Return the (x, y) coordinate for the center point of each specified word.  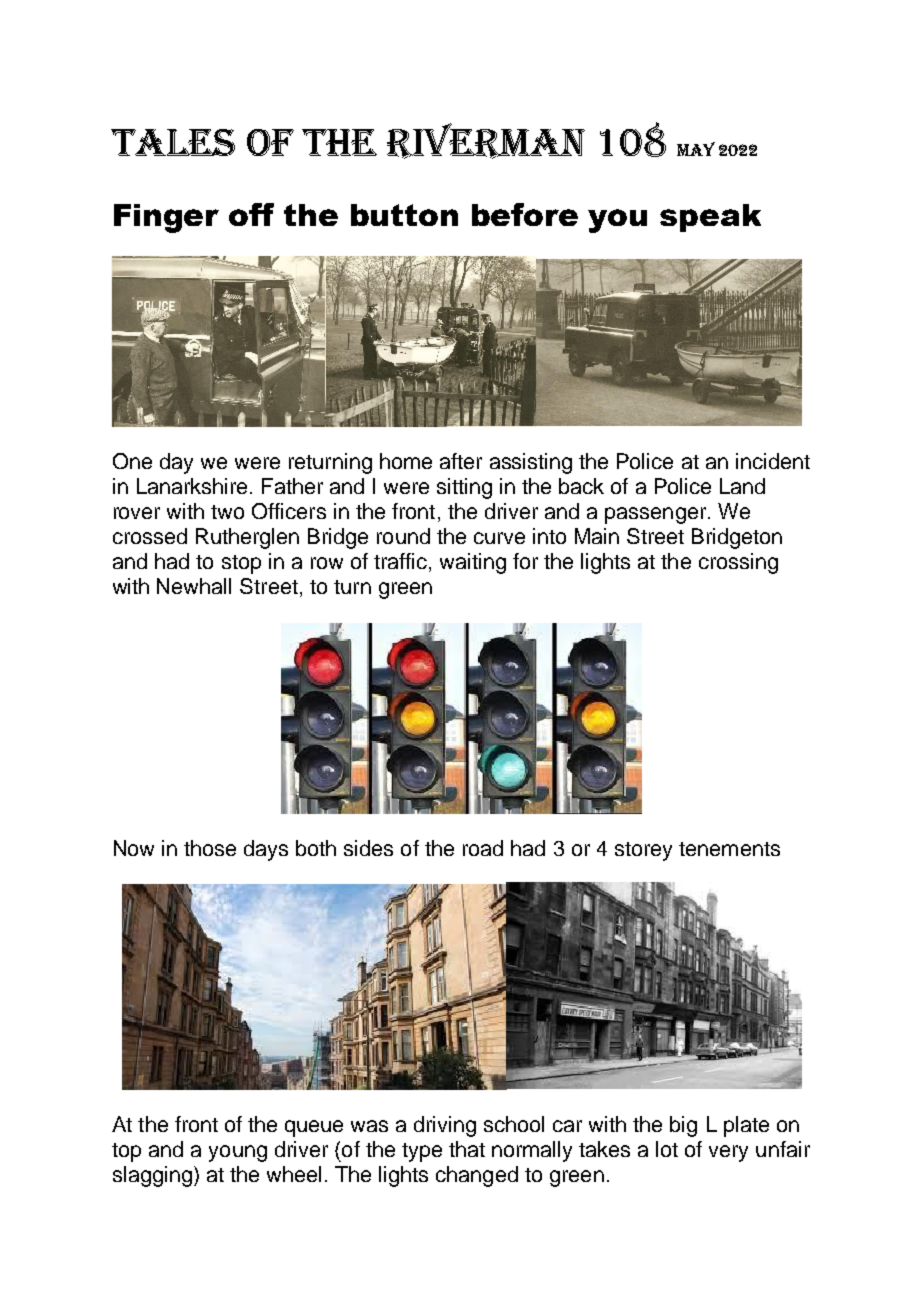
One (132, 461)
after (461, 461)
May (696, 149)
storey (643, 851)
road (483, 848)
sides (368, 848)
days (266, 850)
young (238, 1153)
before (525, 214)
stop (241, 564)
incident (773, 461)
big (683, 1126)
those (210, 848)
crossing (738, 563)
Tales (173, 142)
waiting (473, 563)
